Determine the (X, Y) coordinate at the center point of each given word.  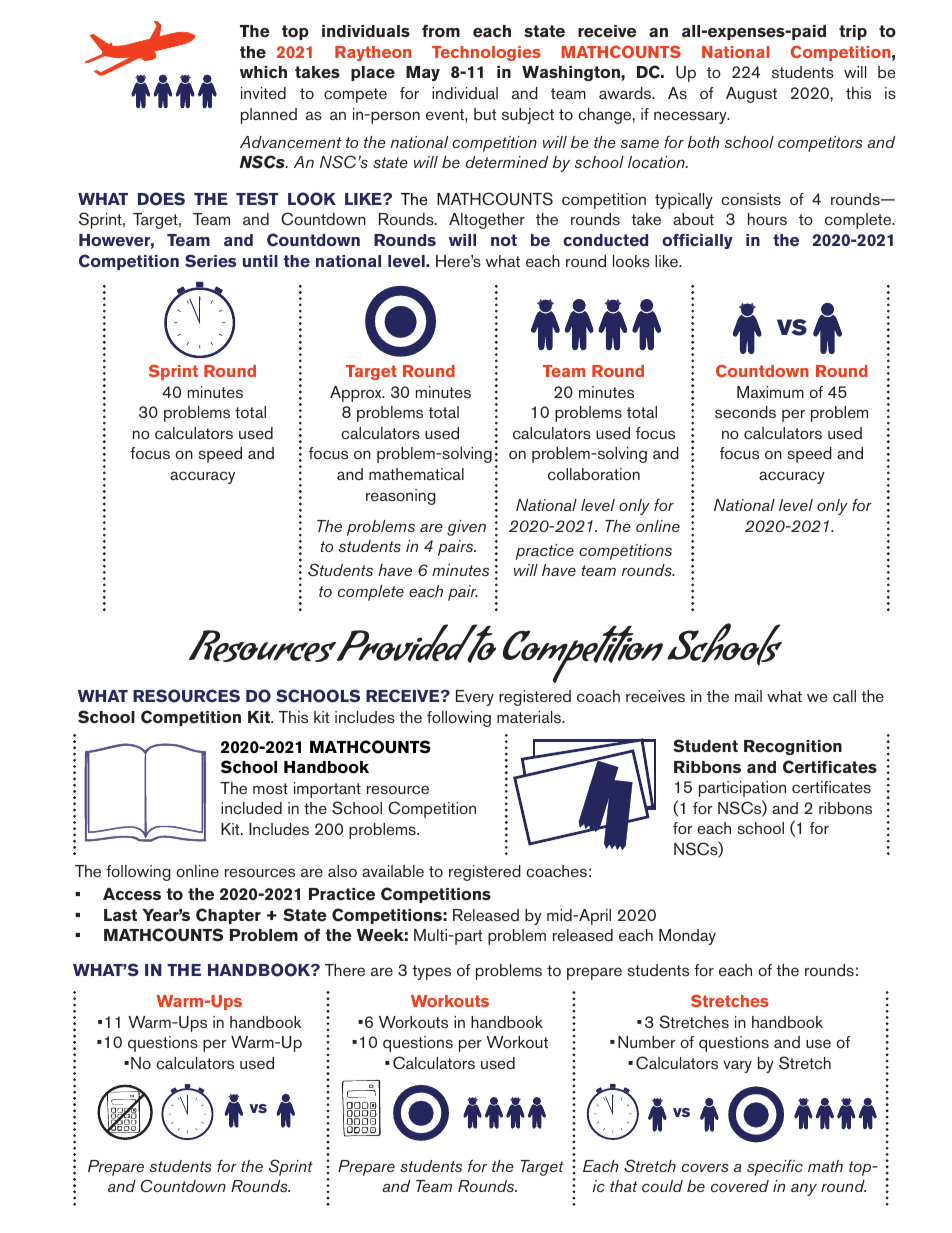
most (270, 788)
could (662, 1186)
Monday (687, 937)
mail (748, 696)
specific (775, 1168)
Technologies (486, 53)
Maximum (770, 392)
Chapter (228, 916)
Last (120, 915)
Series (210, 261)
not (504, 240)
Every (475, 698)
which (263, 72)
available (393, 871)
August (751, 95)
